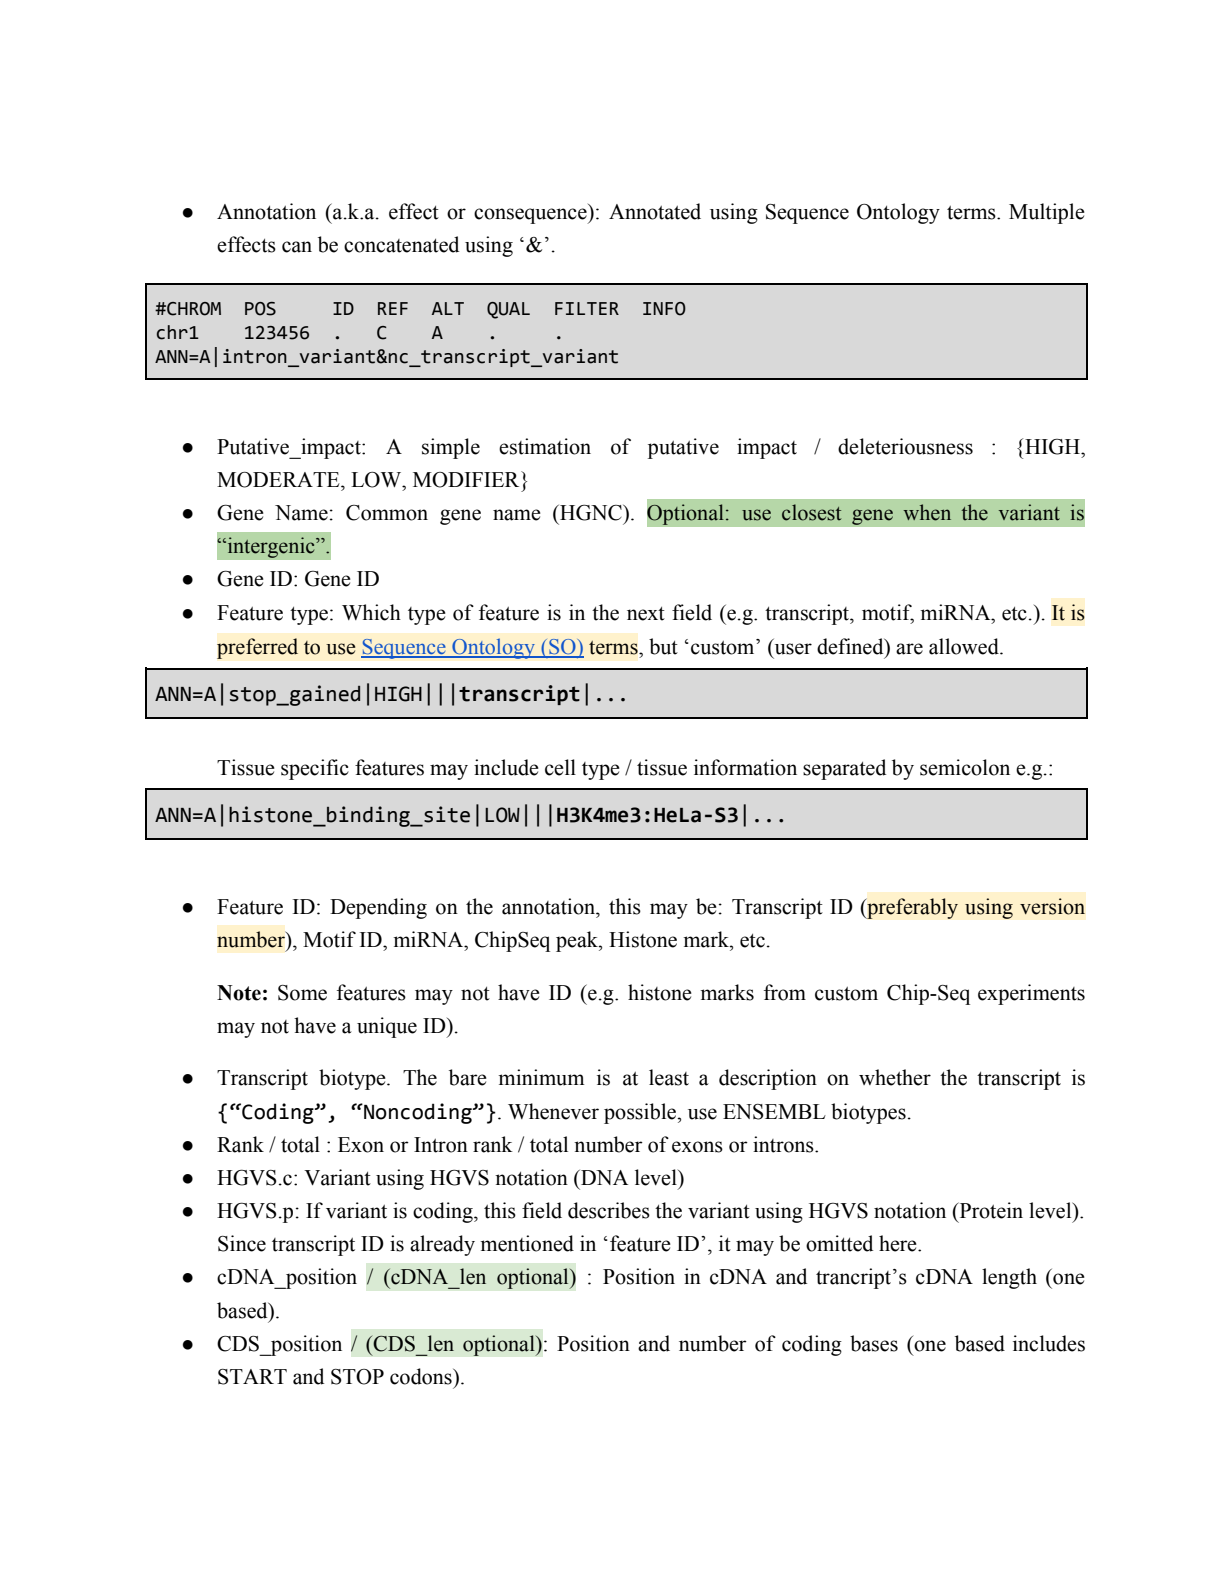 This page has height=1592, width=1231. What do you see at coordinates (655, 211) in the page?
I see `Annotated` at bounding box center [655, 211].
